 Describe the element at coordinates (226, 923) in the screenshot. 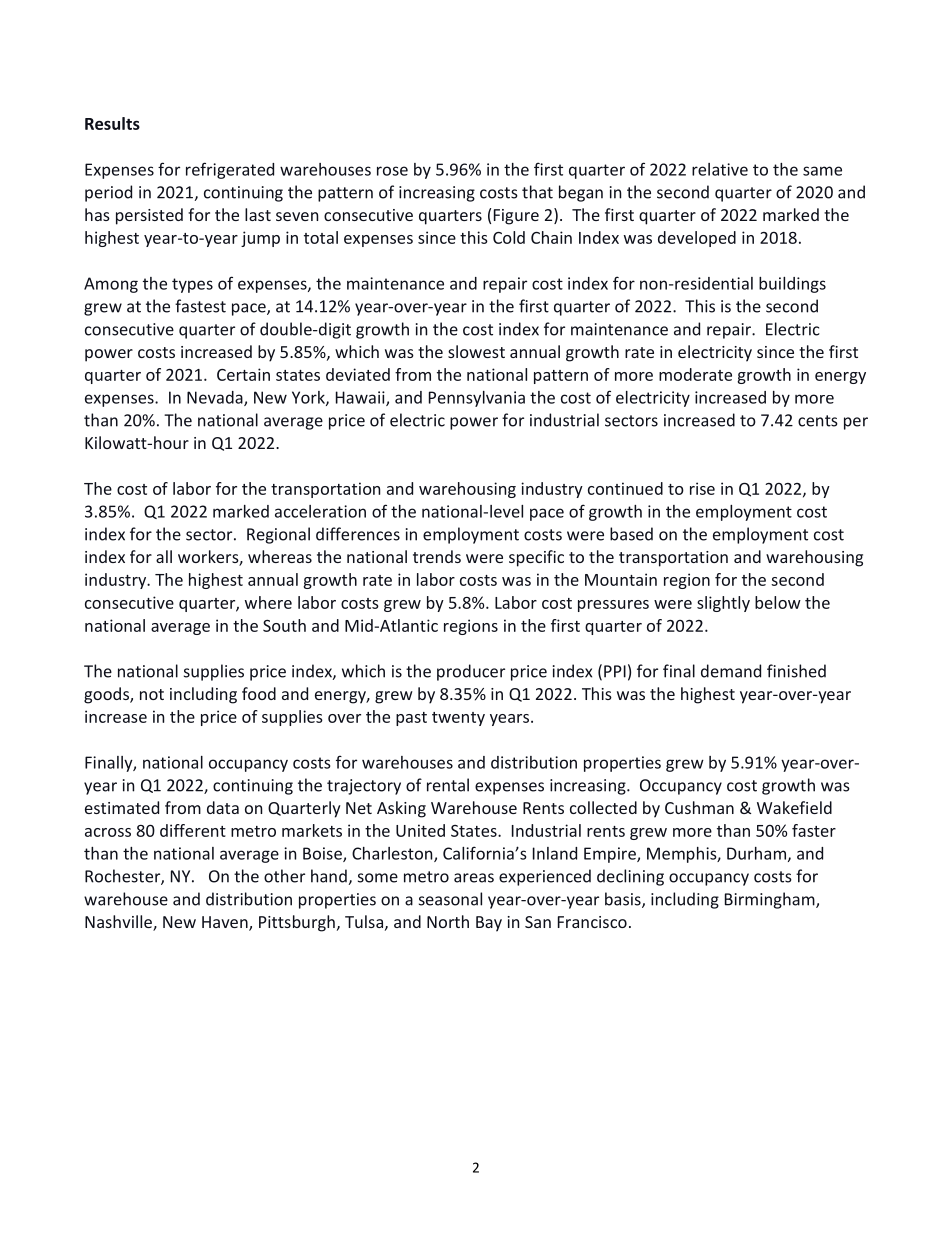

I see `Haven` at that location.
